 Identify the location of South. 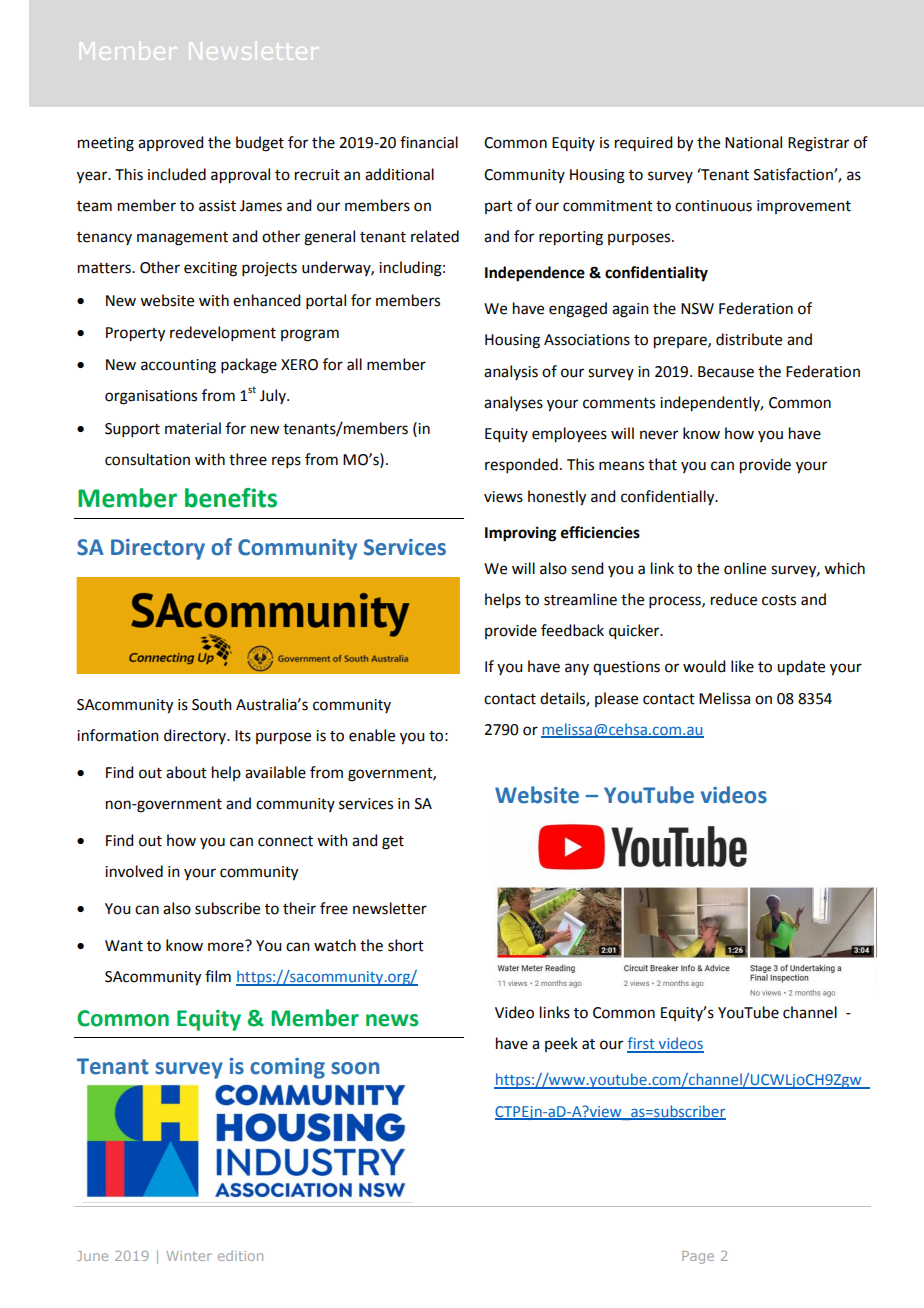
(212, 704).
